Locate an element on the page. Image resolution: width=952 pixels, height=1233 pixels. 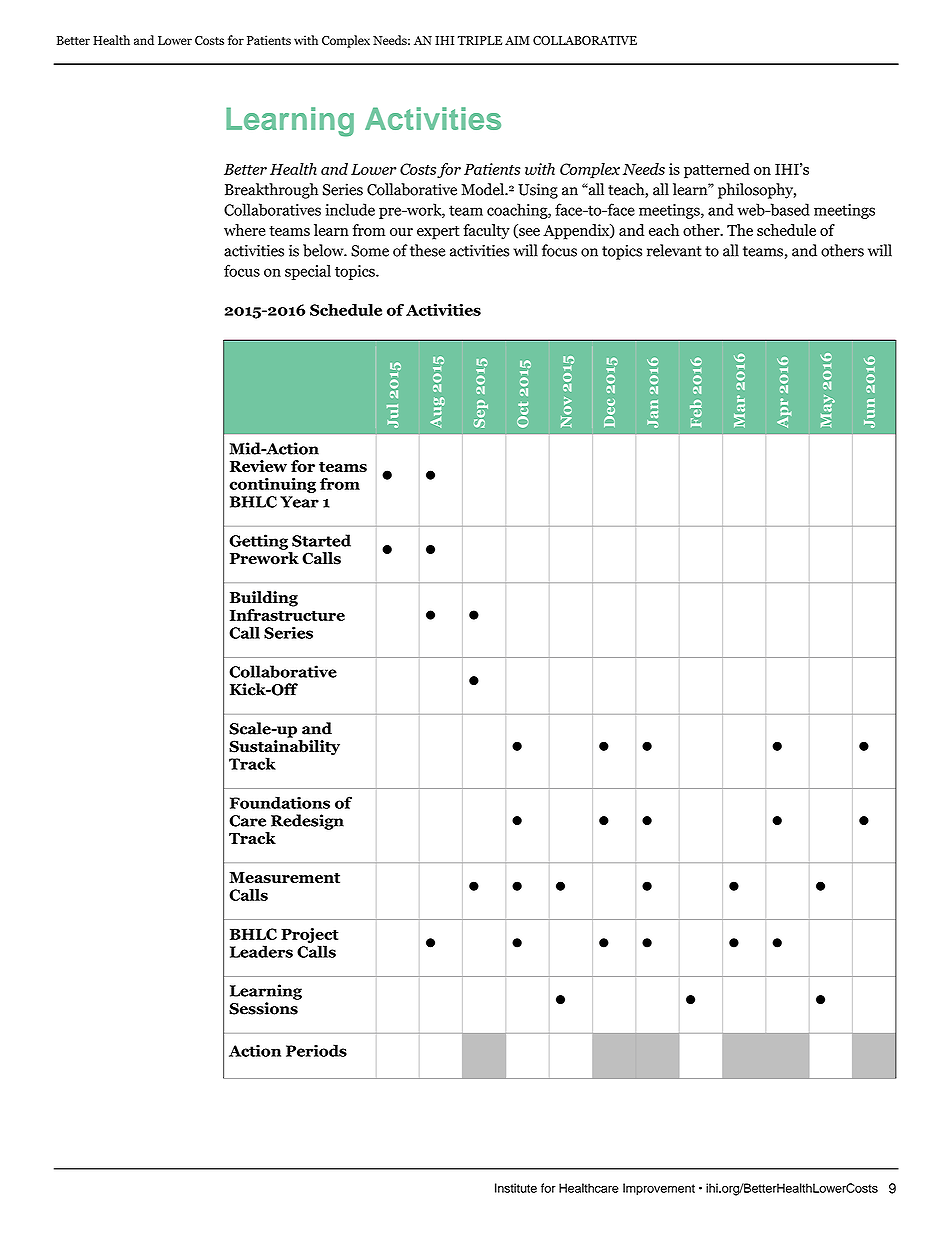
Sustainability is located at coordinates (284, 749).
